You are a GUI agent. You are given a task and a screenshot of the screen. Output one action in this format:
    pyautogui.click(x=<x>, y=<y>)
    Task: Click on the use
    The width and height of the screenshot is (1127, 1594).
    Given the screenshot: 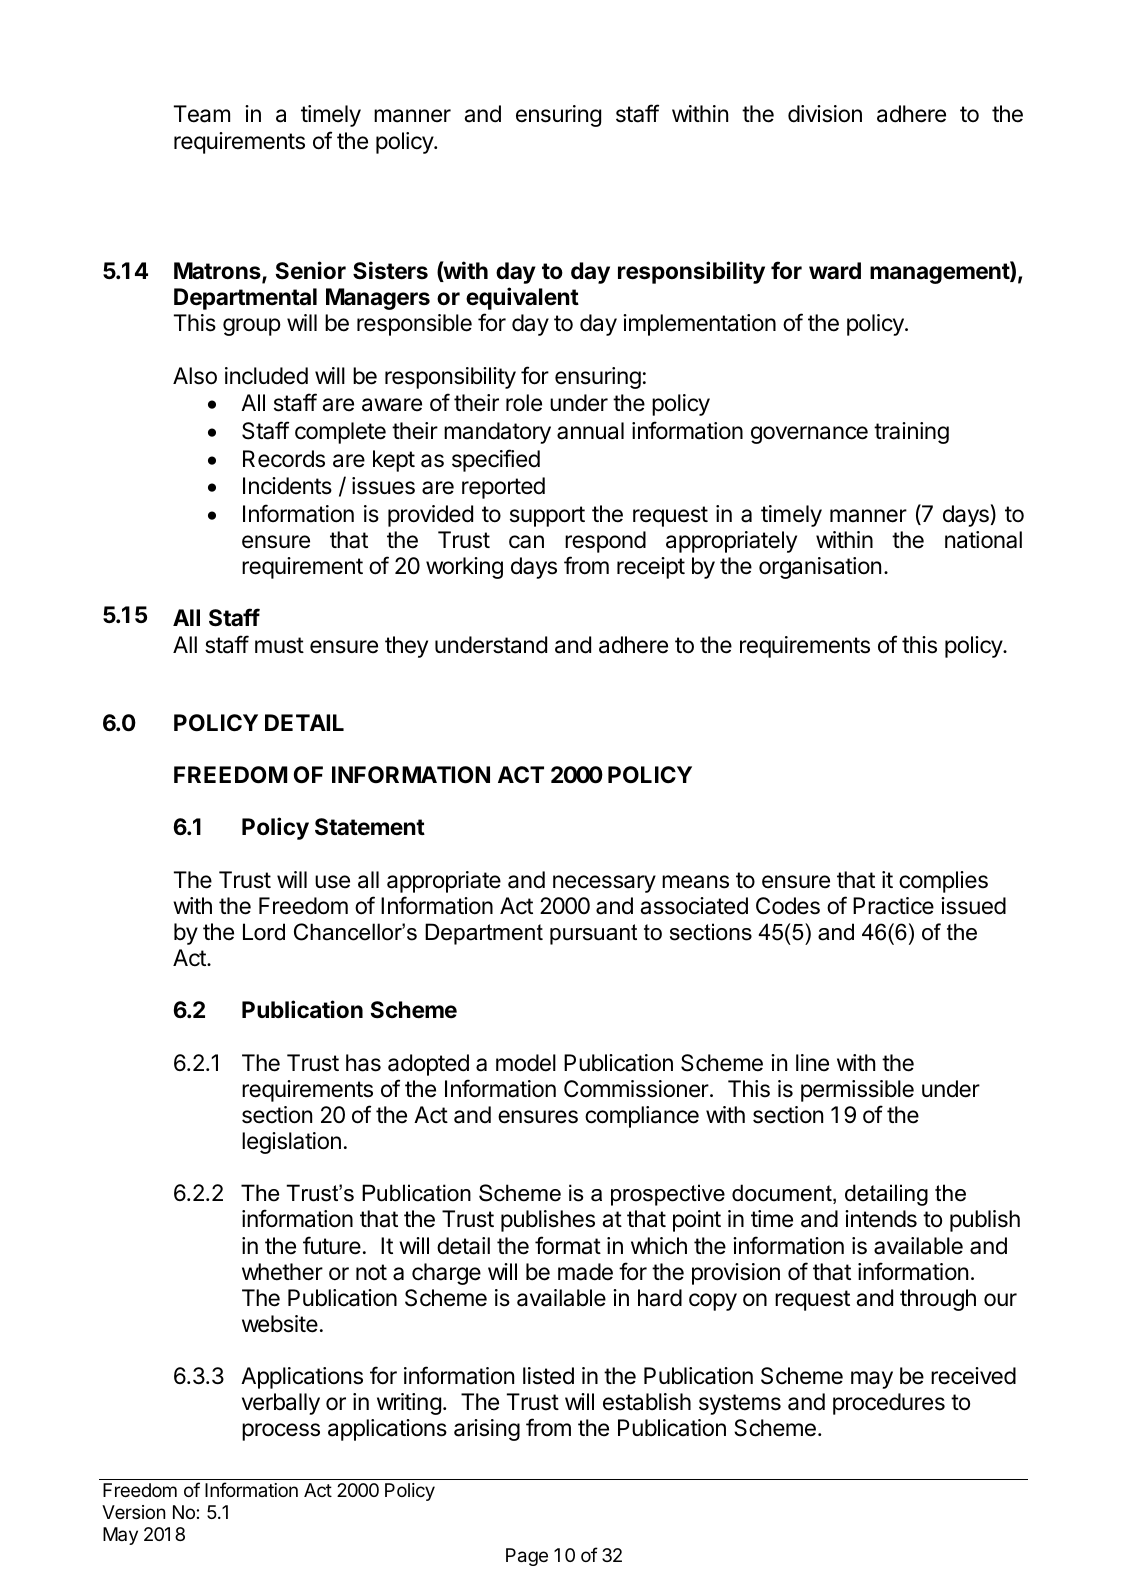 What is the action you would take?
    pyautogui.click(x=332, y=882)
